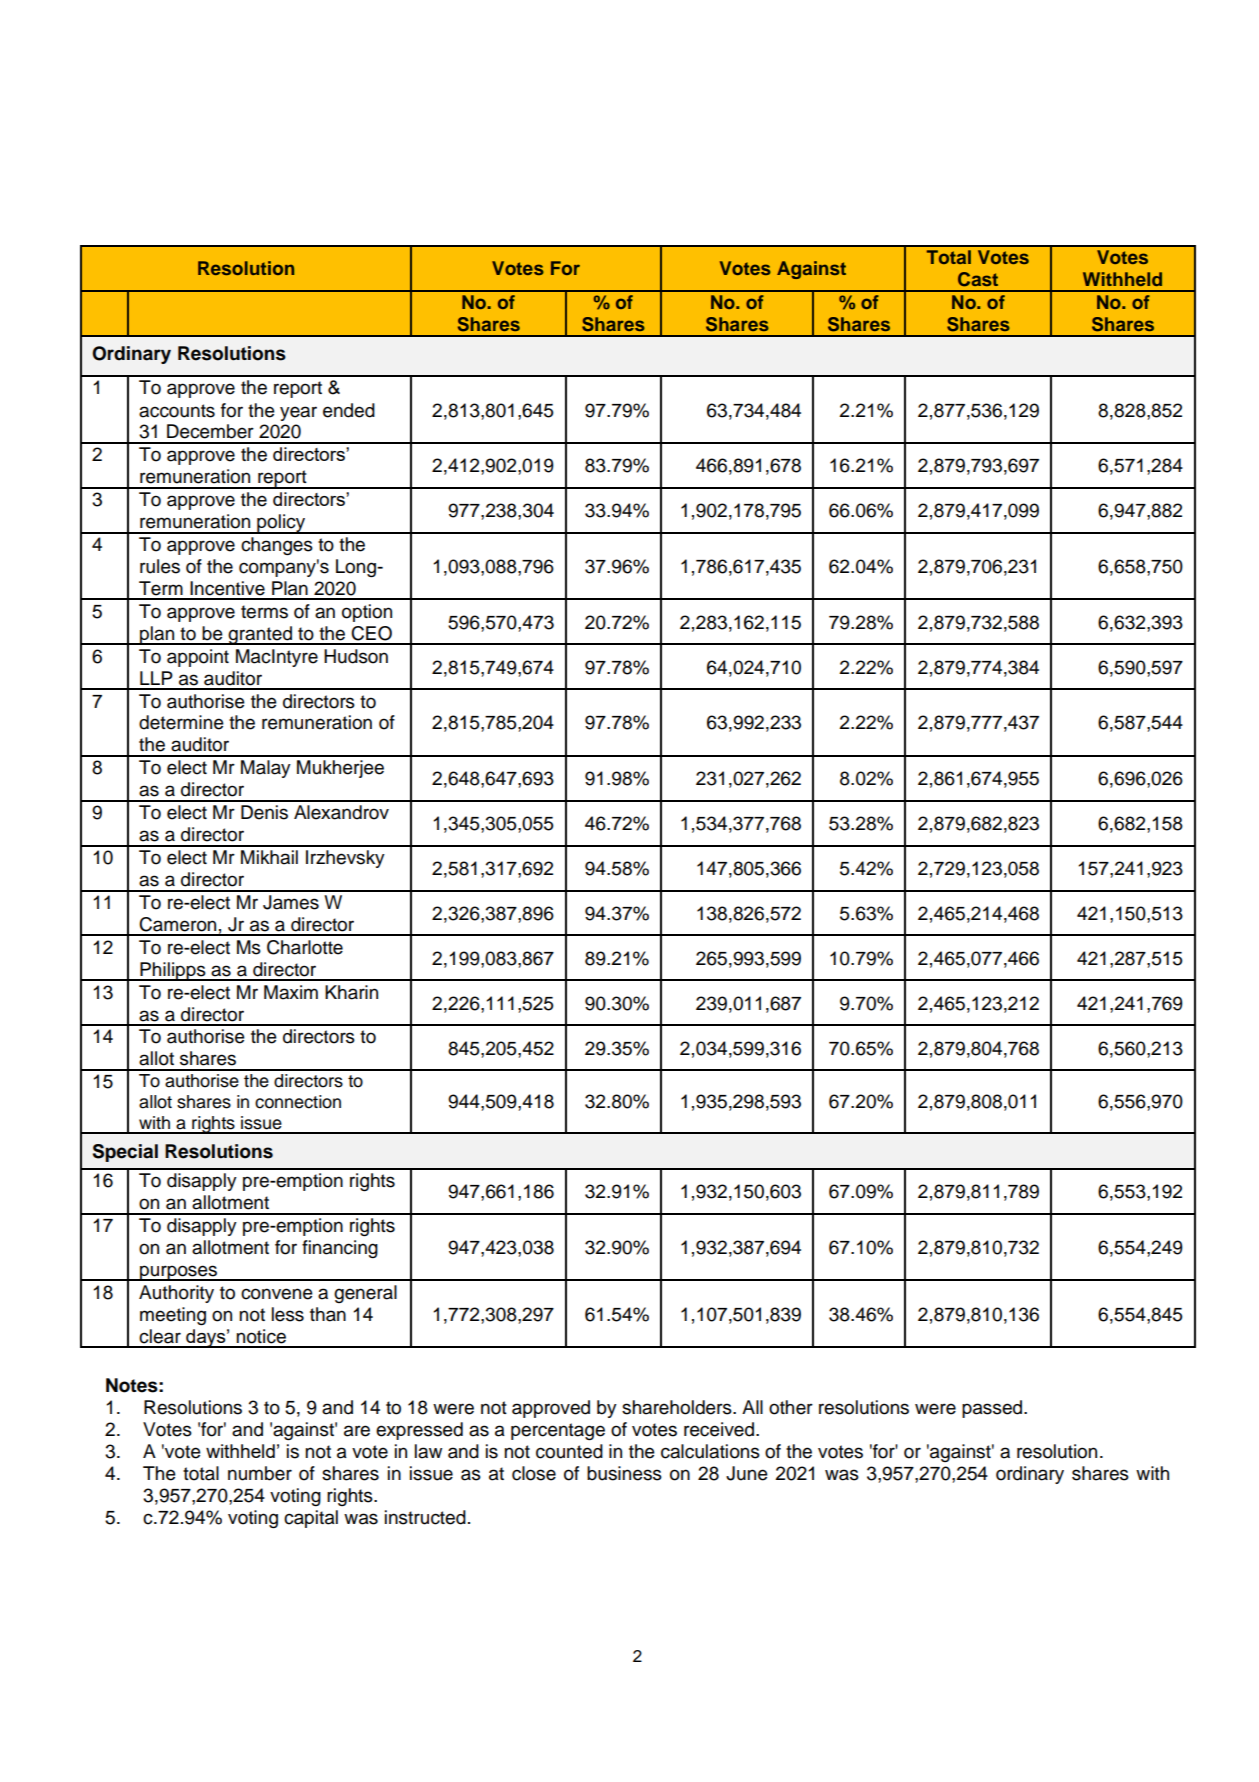 The image size is (1259, 1782). Describe the element at coordinates (978, 279) in the image. I see `Cast` at that location.
